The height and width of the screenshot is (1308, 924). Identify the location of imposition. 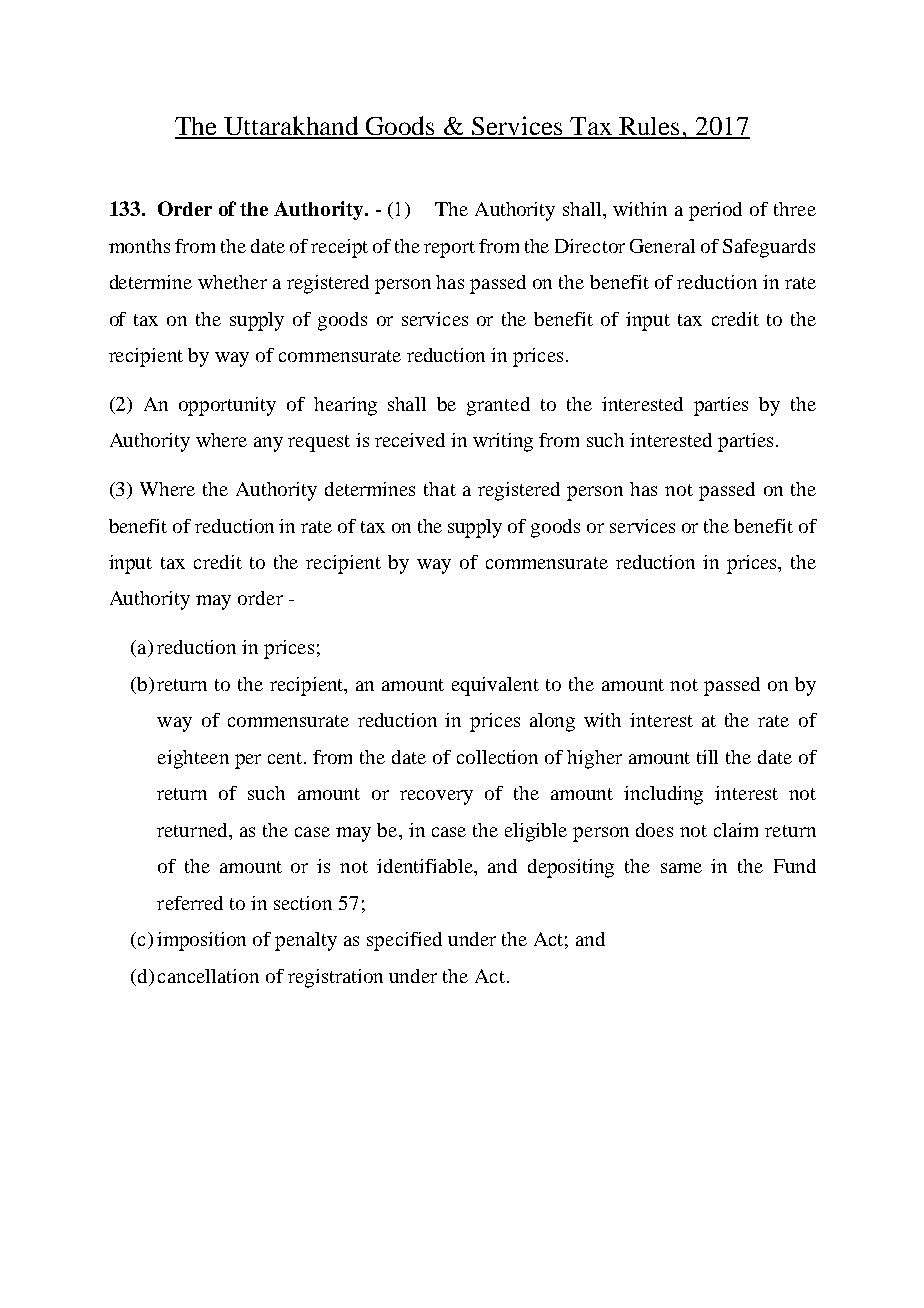
(201, 941).
